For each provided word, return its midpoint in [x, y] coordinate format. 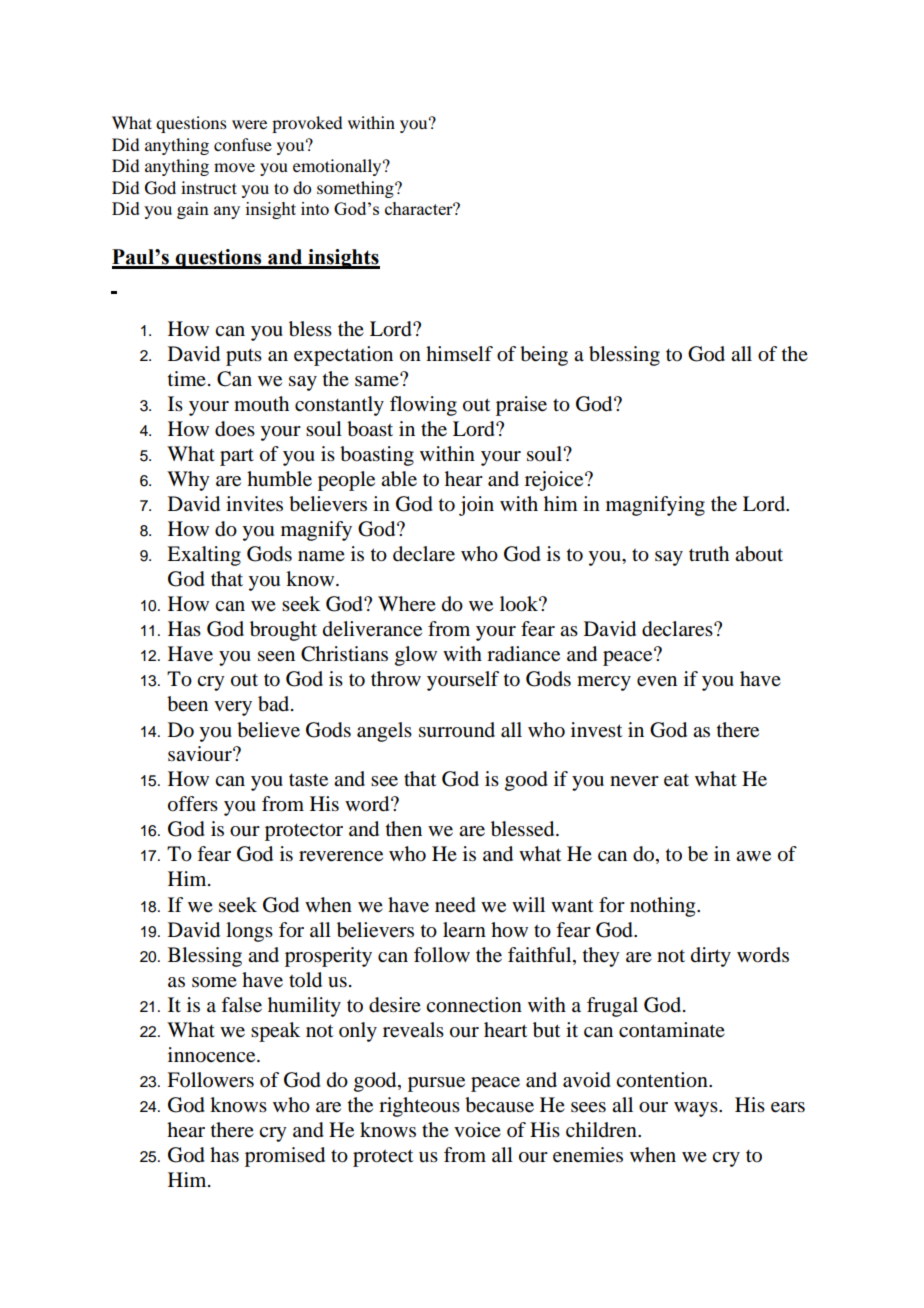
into [315, 208]
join [476, 506]
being [544, 356]
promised [285, 1157]
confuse [243, 144]
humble [279, 479]
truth [709, 553]
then [404, 829]
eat [676, 780]
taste [308, 780]
